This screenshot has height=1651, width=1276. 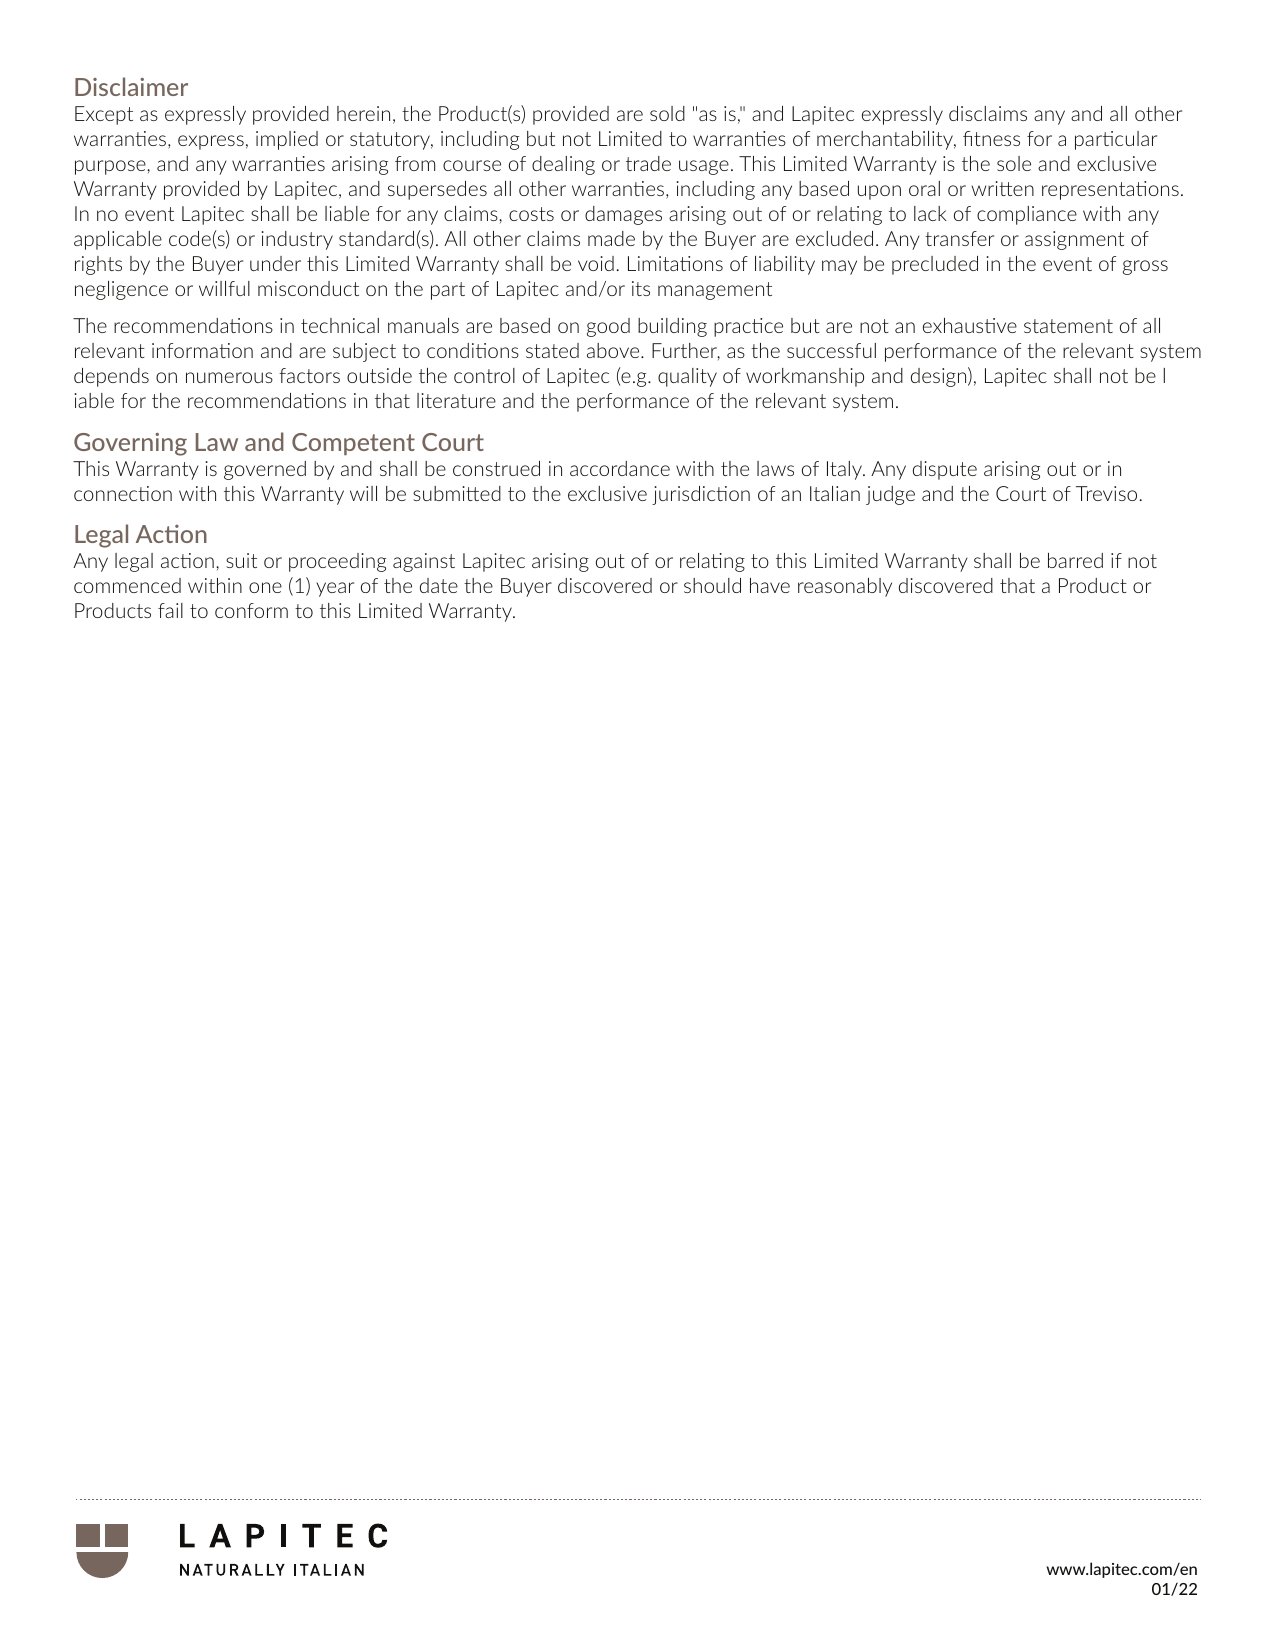 What do you see at coordinates (131, 86) in the screenshot?
I see `Disclaimer` at bounding box center [131, 86].
